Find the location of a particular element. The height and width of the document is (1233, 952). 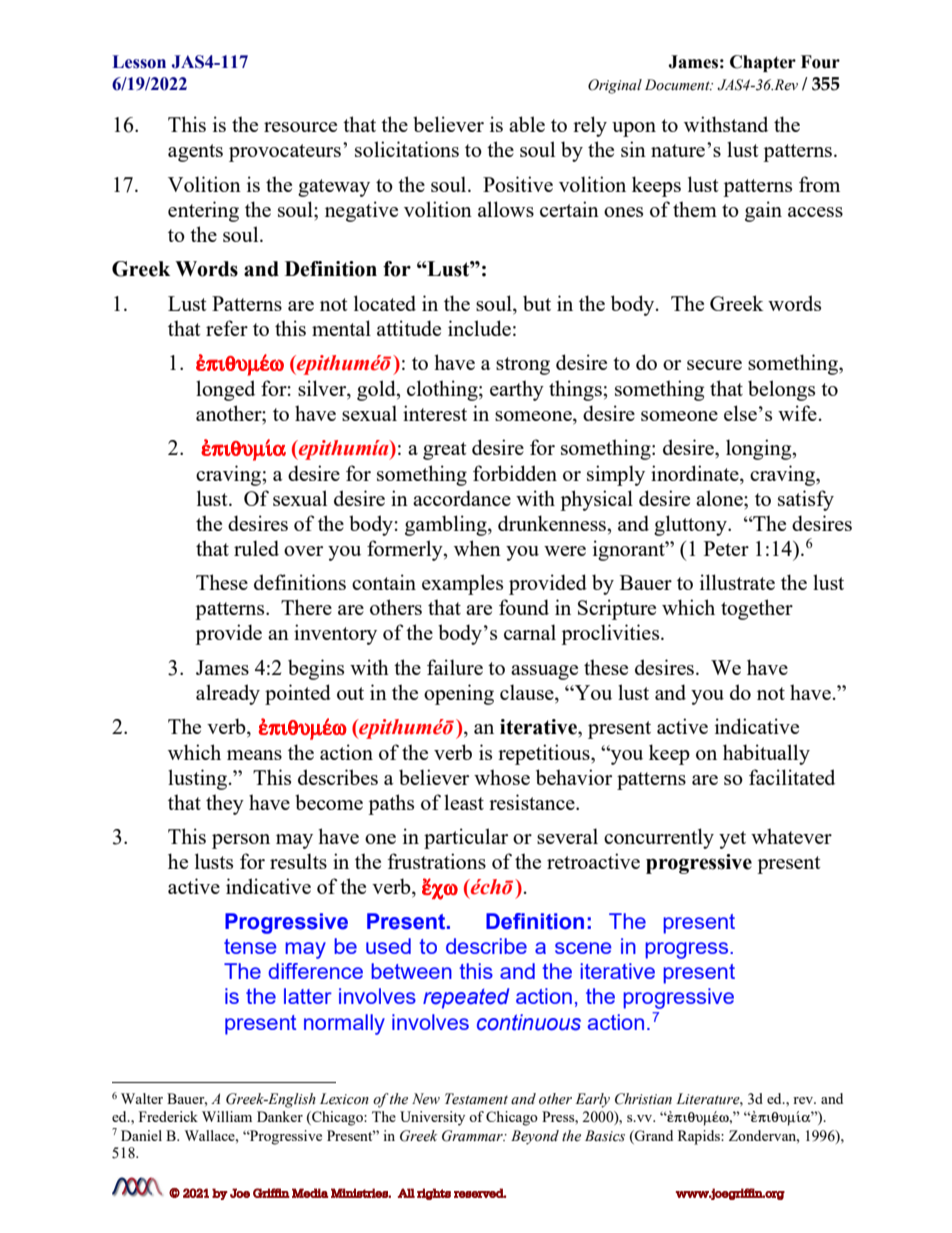

longed is located at coordinates (225, 390).
